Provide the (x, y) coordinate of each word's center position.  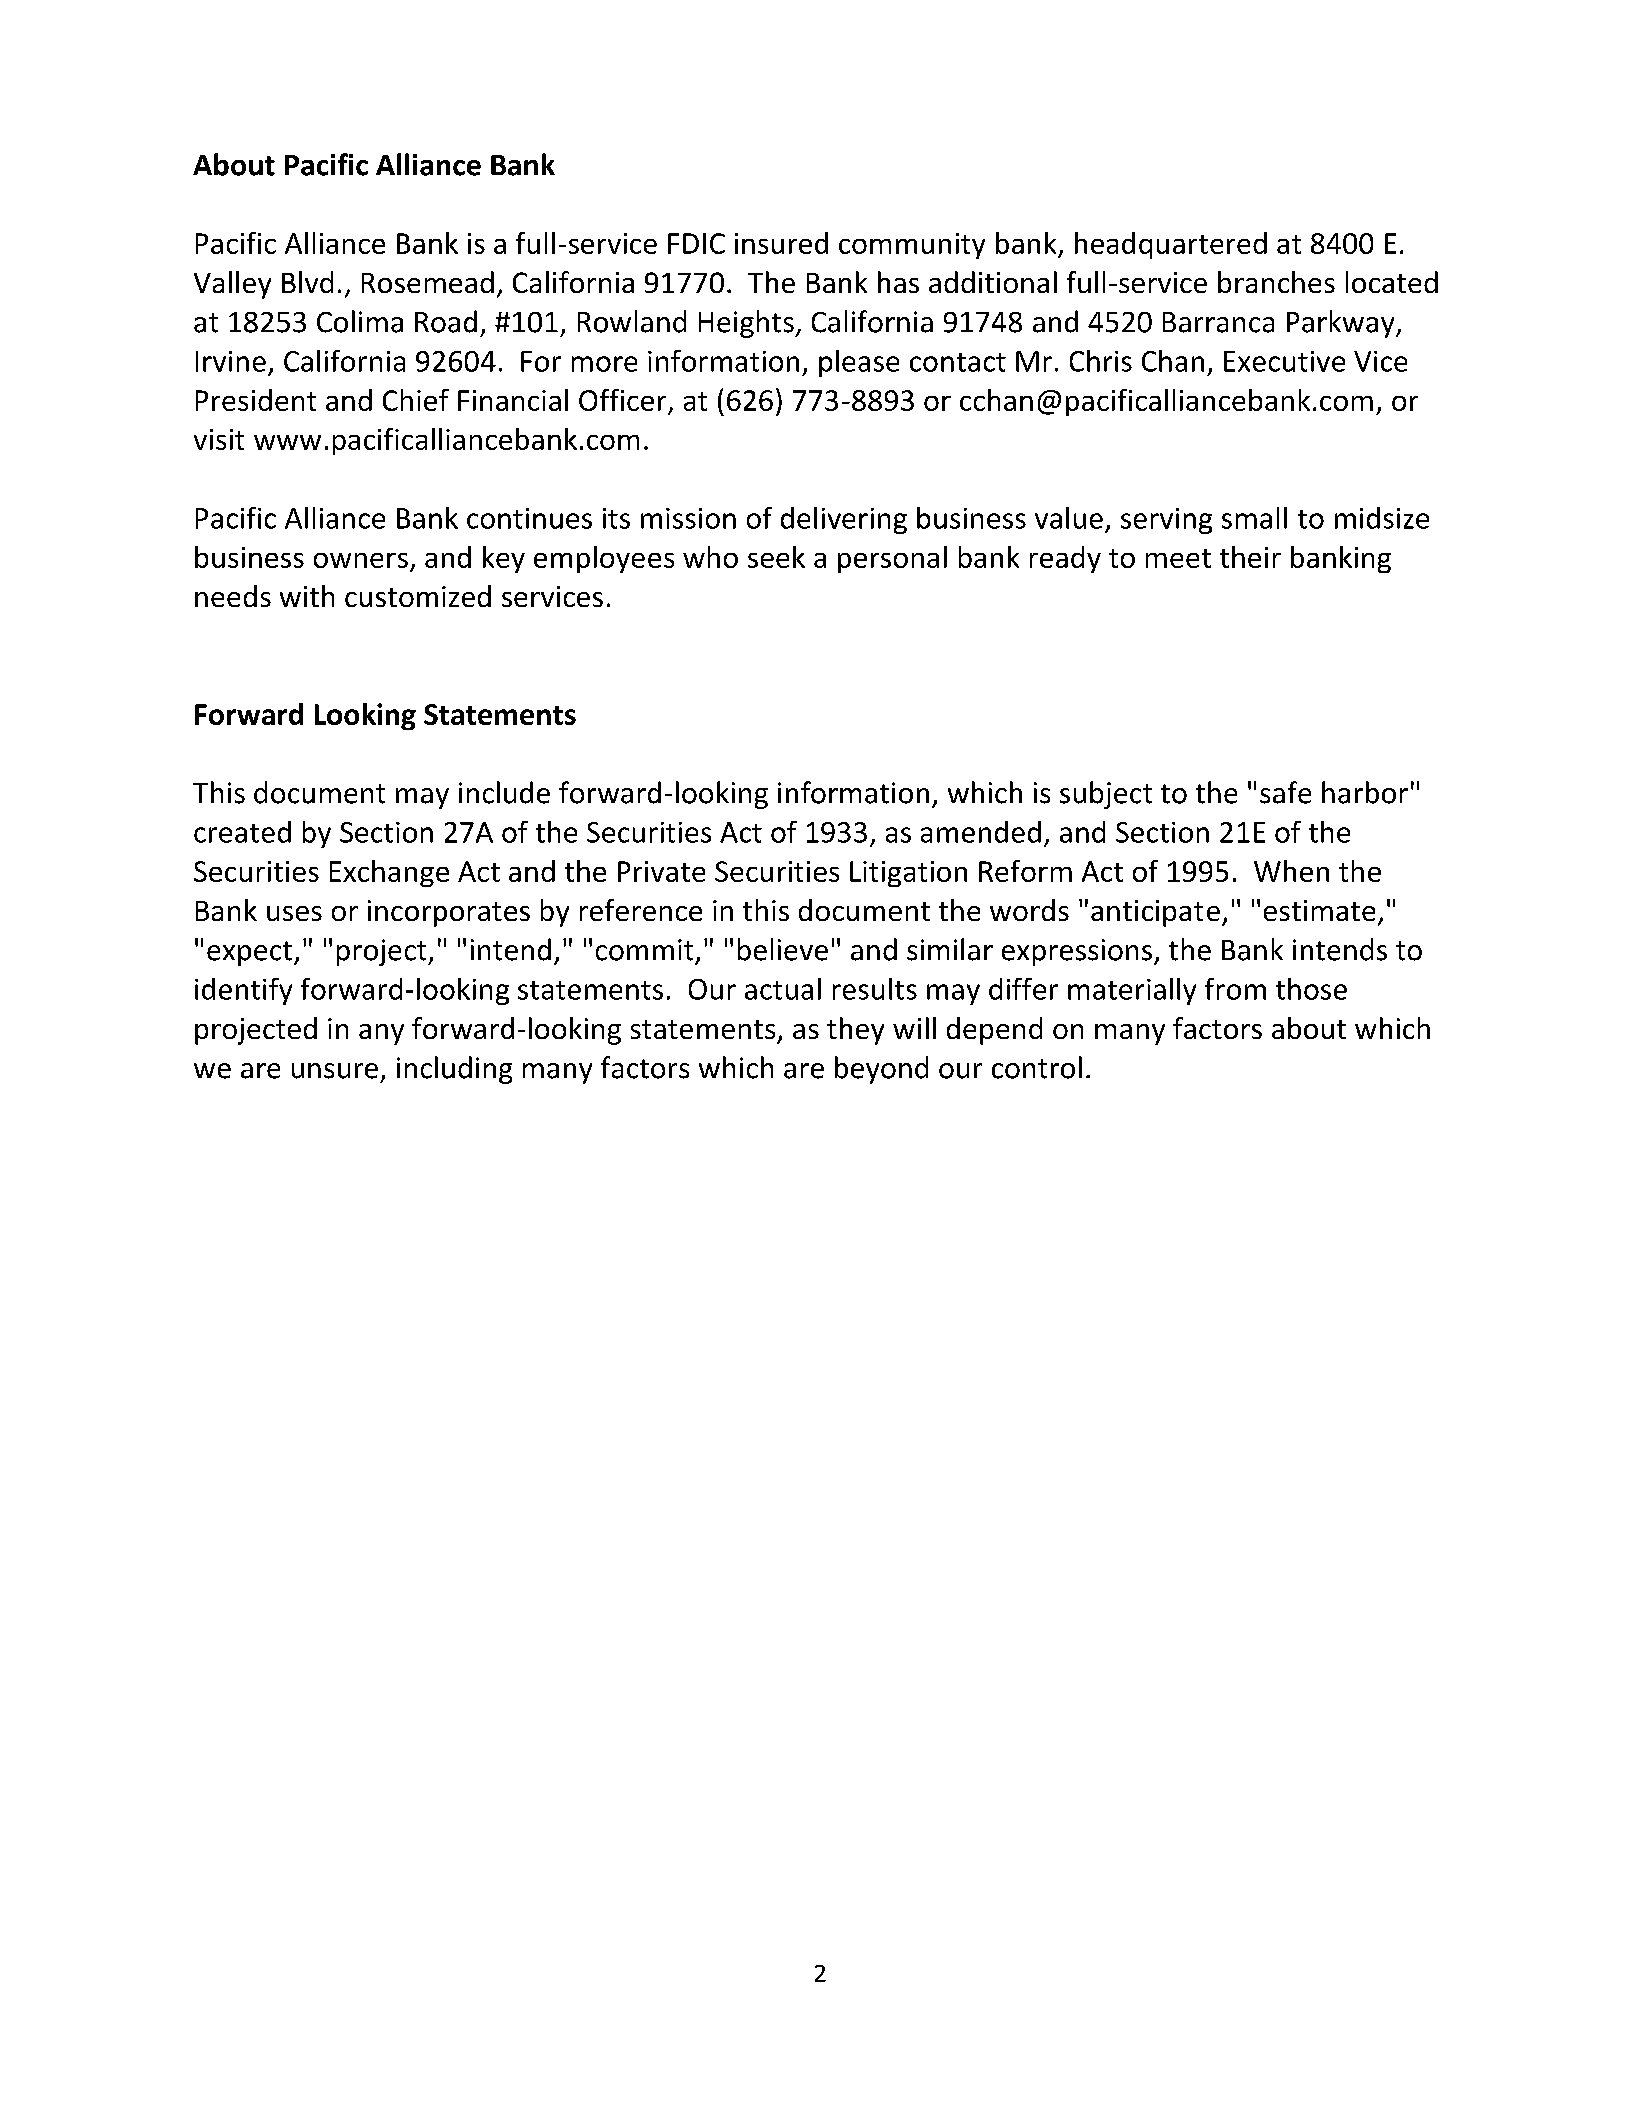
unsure (335, 1071)
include (504, 792)
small (1254, 518)
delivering (844, 520)
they (855, 1031)
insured (781, 243)
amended (981, 832)
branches (1276, 282)
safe (1285, 792)
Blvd (307, 282)
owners (361, 560)
